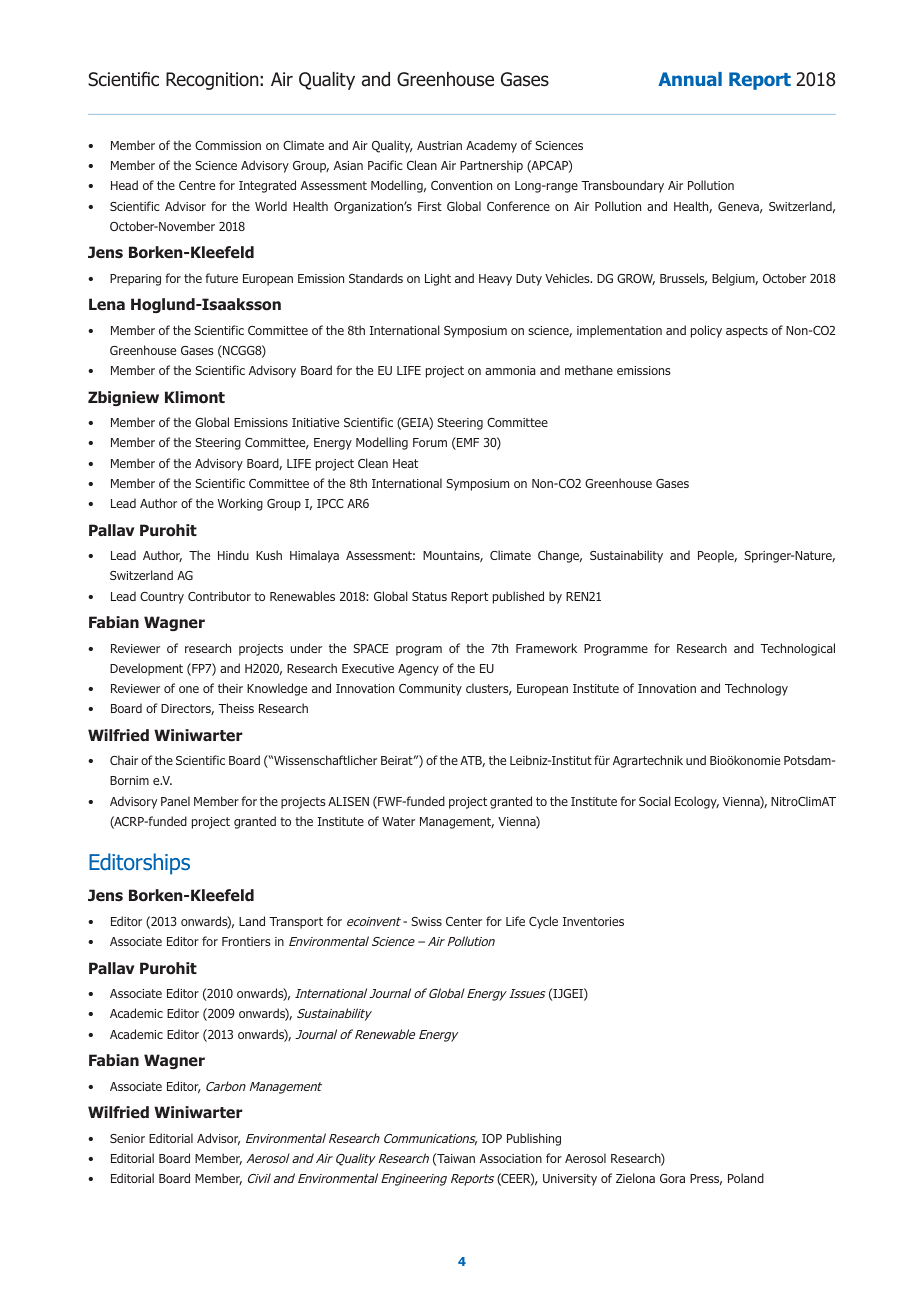 The image size is (924, 1308). What do you see at coordinates (162, 598) in the screenshot?
I see `Country` at bounding box center [162, 598].
